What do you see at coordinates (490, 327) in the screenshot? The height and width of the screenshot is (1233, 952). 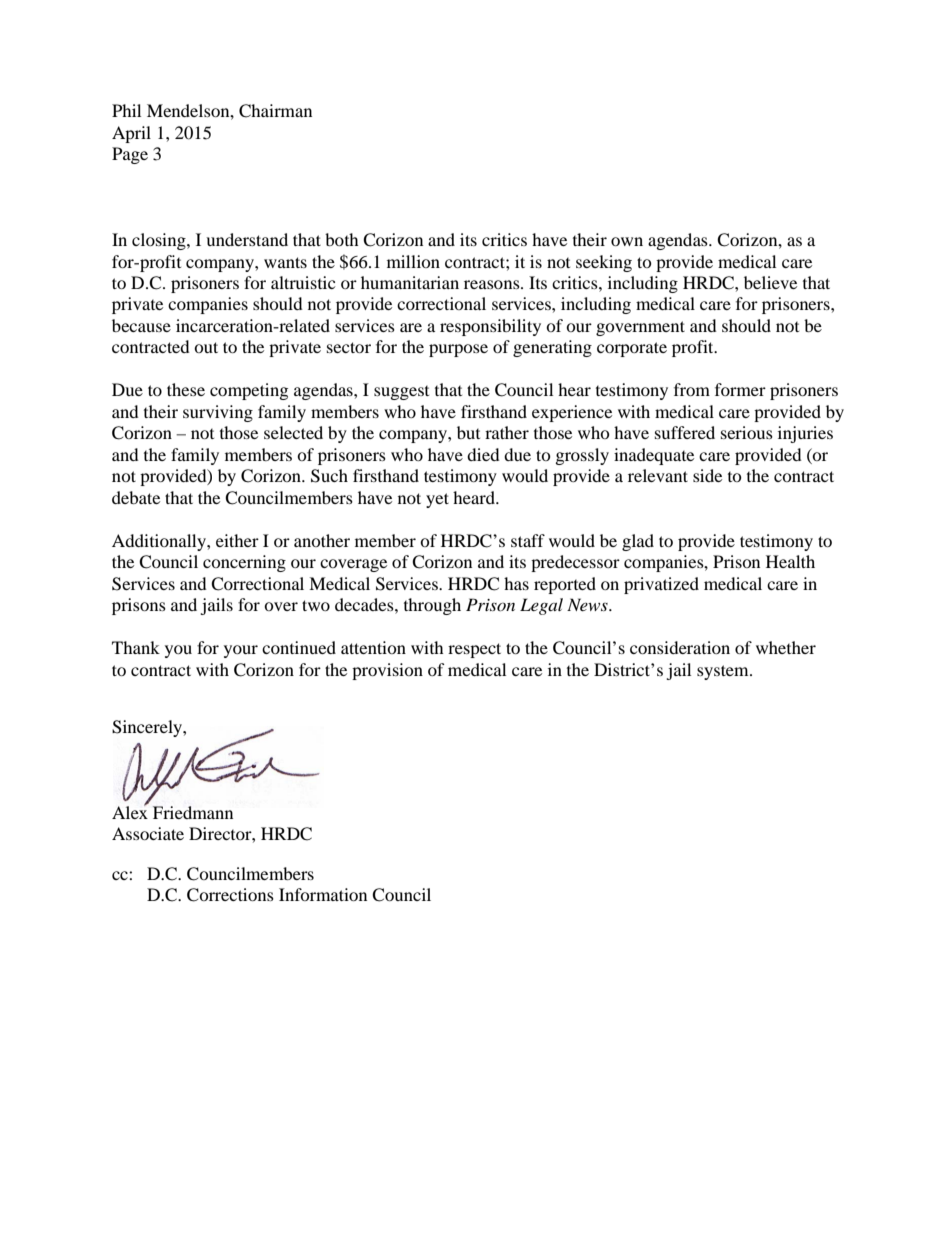 I see `responsibility` at bounding box center [490, 327].
